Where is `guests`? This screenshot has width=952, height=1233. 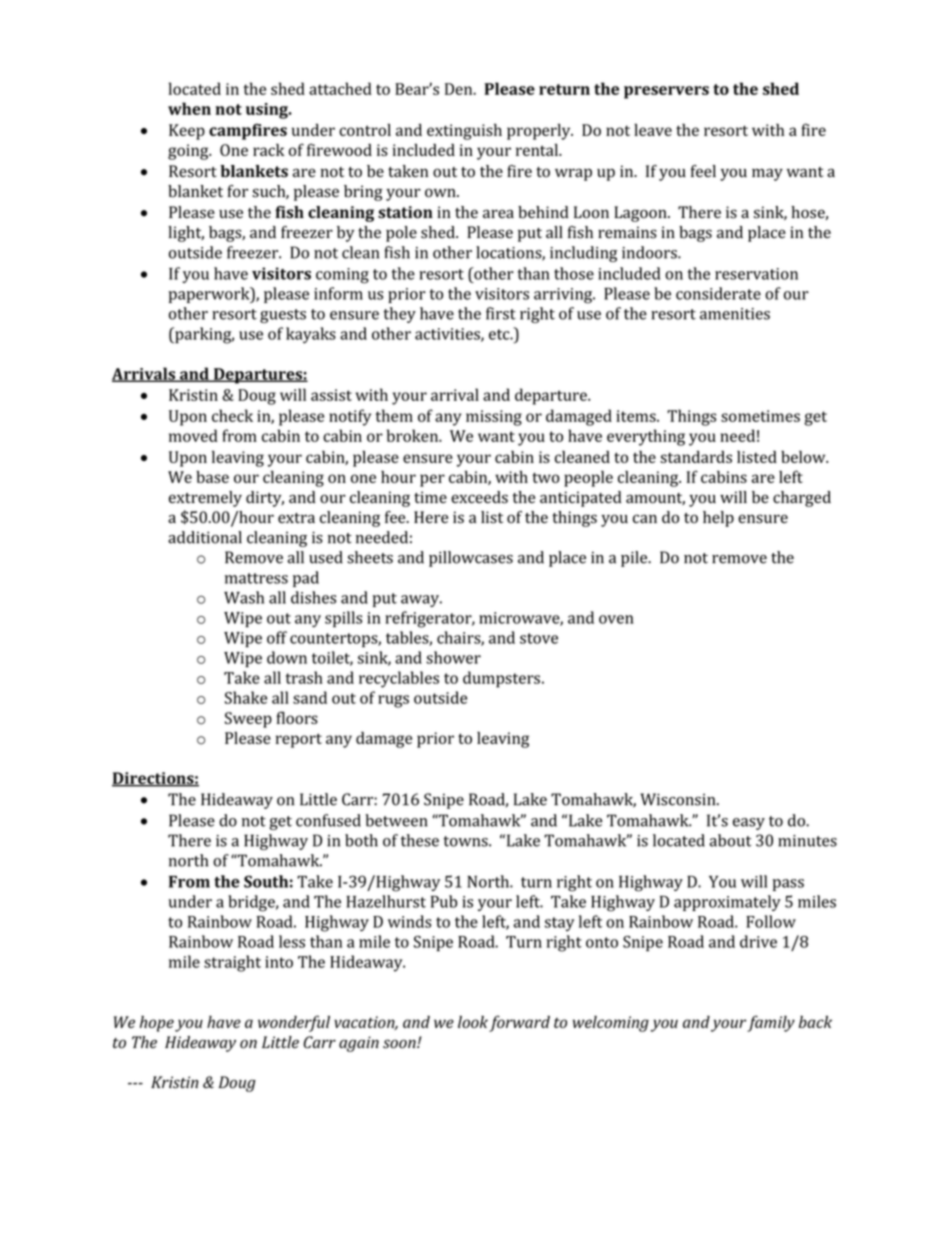 guests is located at coordinates (283, 316).
